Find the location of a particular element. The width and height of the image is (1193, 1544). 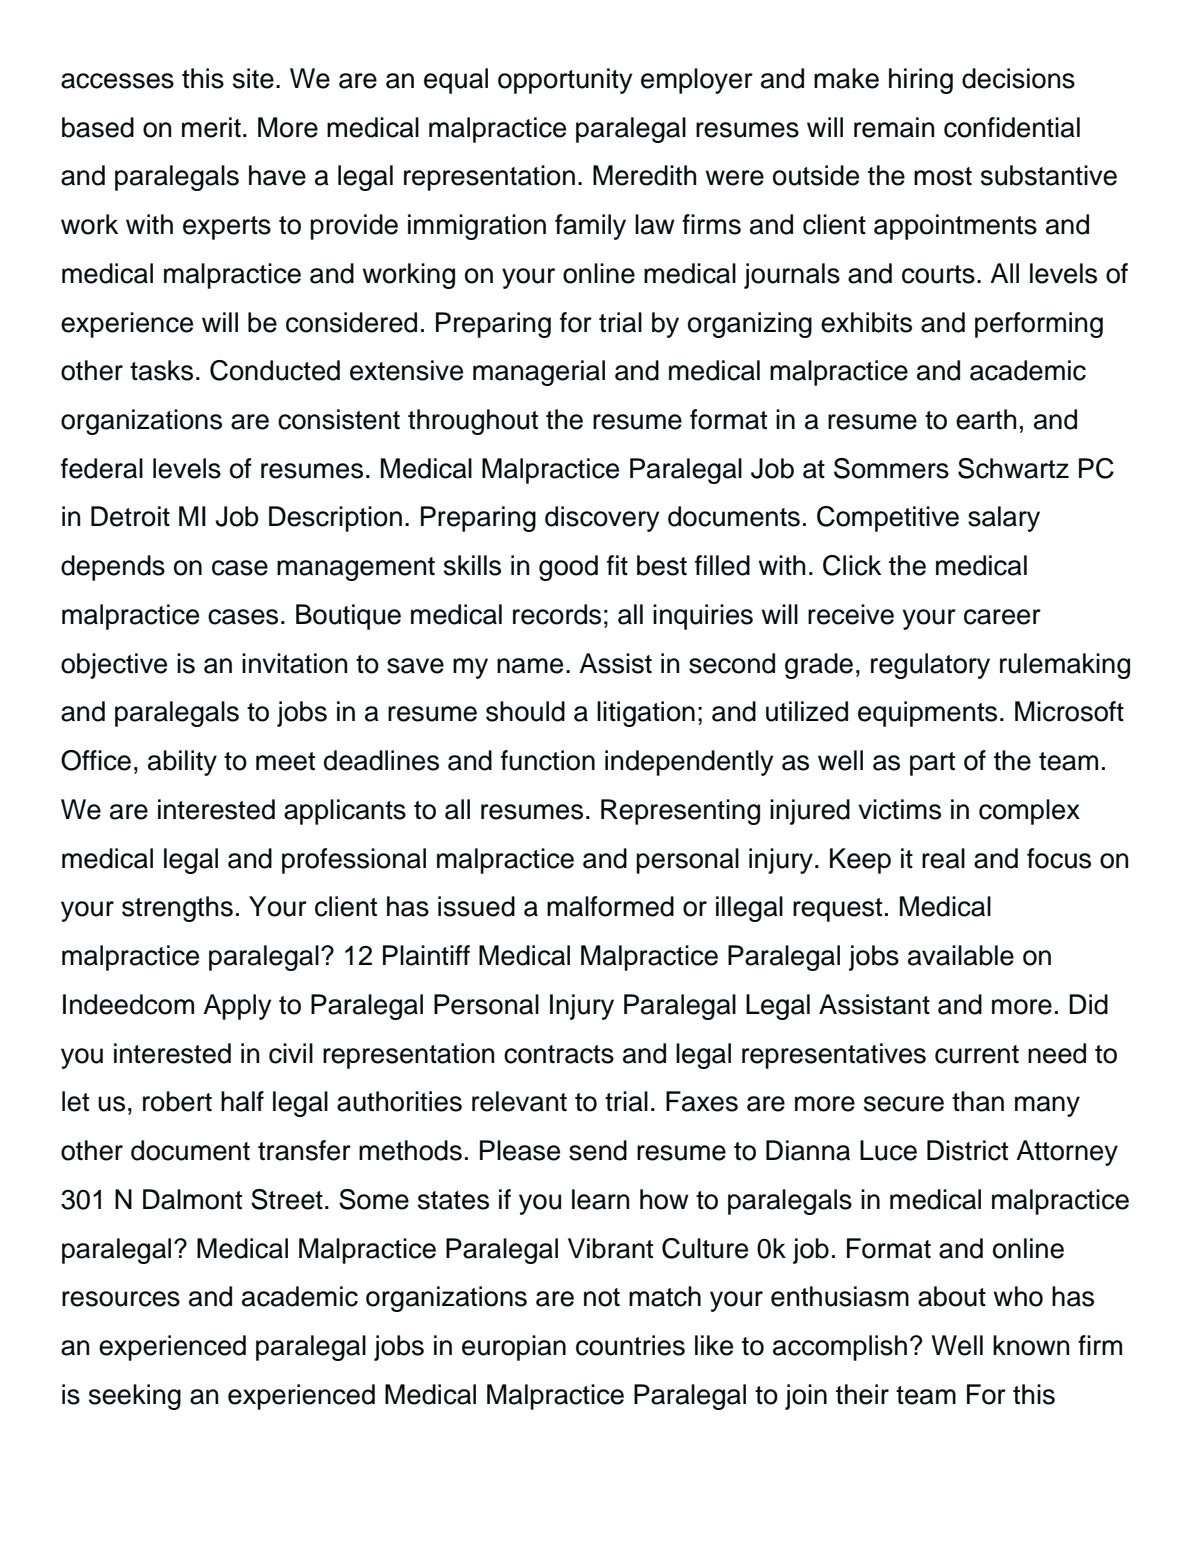

managerial is located at coordinates (539, 373).
